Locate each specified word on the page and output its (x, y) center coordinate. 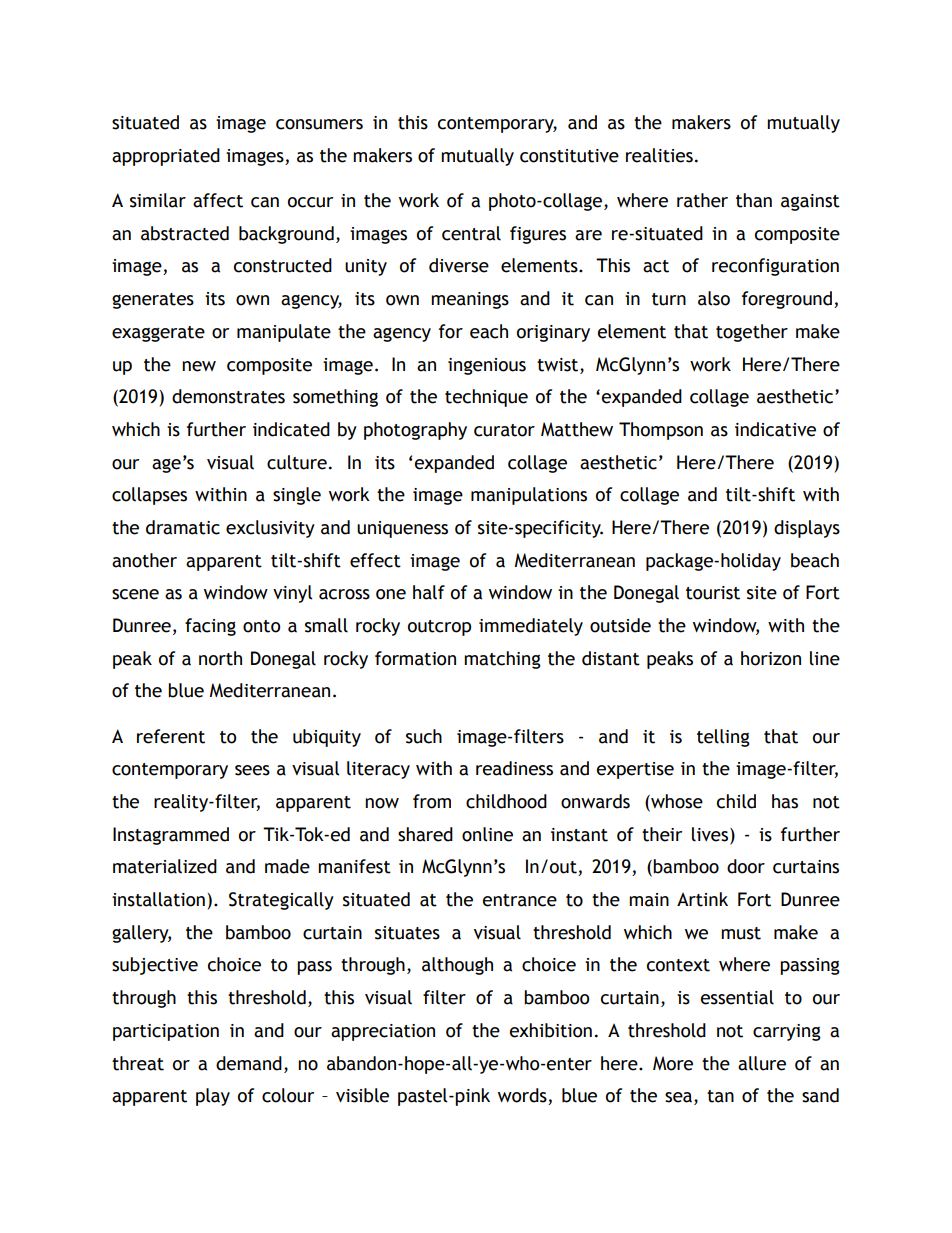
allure (762, 1063)
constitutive (569, 156)
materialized (165, 866)
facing (210, 627)
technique (486, 398)
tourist (713, 593)
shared (425, 834)
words (523, 1096)
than (754, 200)
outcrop (439, 628)
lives (711, 834)
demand (249, 1063)
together (752, 333)
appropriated (166, 157)
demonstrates (228, 396)
